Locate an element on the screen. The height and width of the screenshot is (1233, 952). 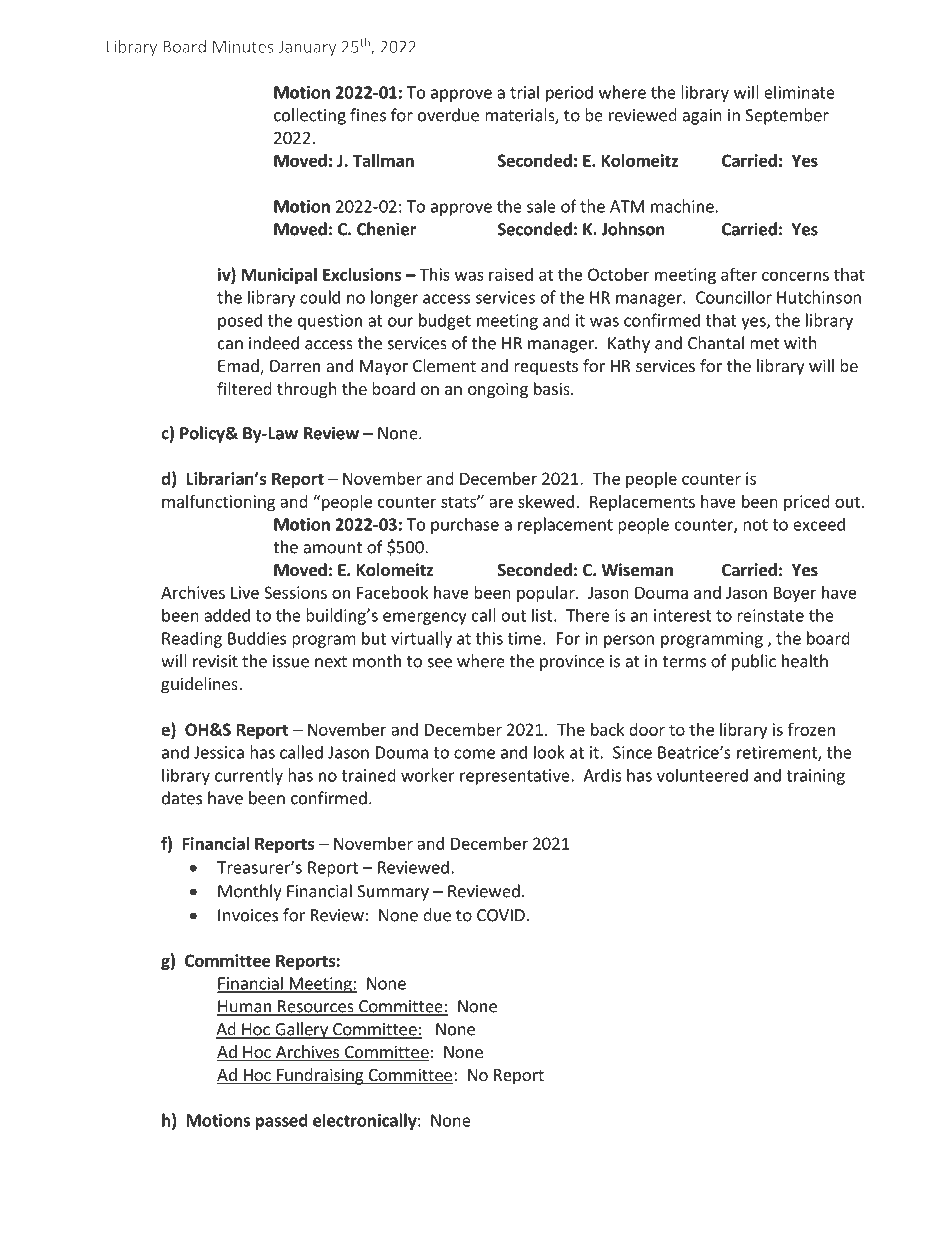
eliminate is located at coordinates (799, 92).
